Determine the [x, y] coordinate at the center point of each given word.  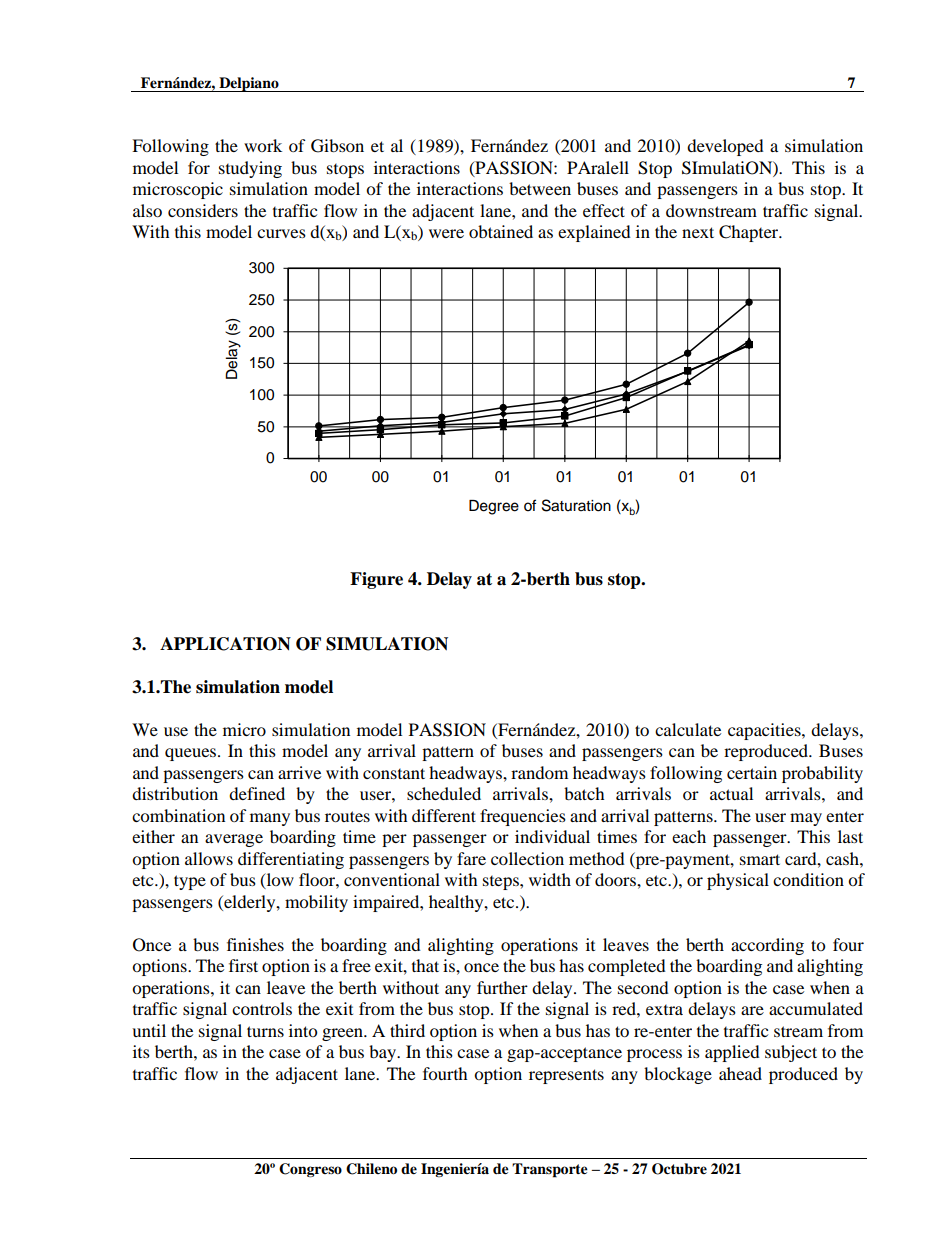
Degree [494, 507]
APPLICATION [225, 644]
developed [725, 147]
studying [250, 169]
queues [192, 754]
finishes [255, 944]
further [502, 987]
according [767, 946]
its [141, 1051]
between [540, 188]
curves [281, 233]
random [539, 772]
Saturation [576, 505]
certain [752, 772]
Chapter [750, 233]
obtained [501, 231]
